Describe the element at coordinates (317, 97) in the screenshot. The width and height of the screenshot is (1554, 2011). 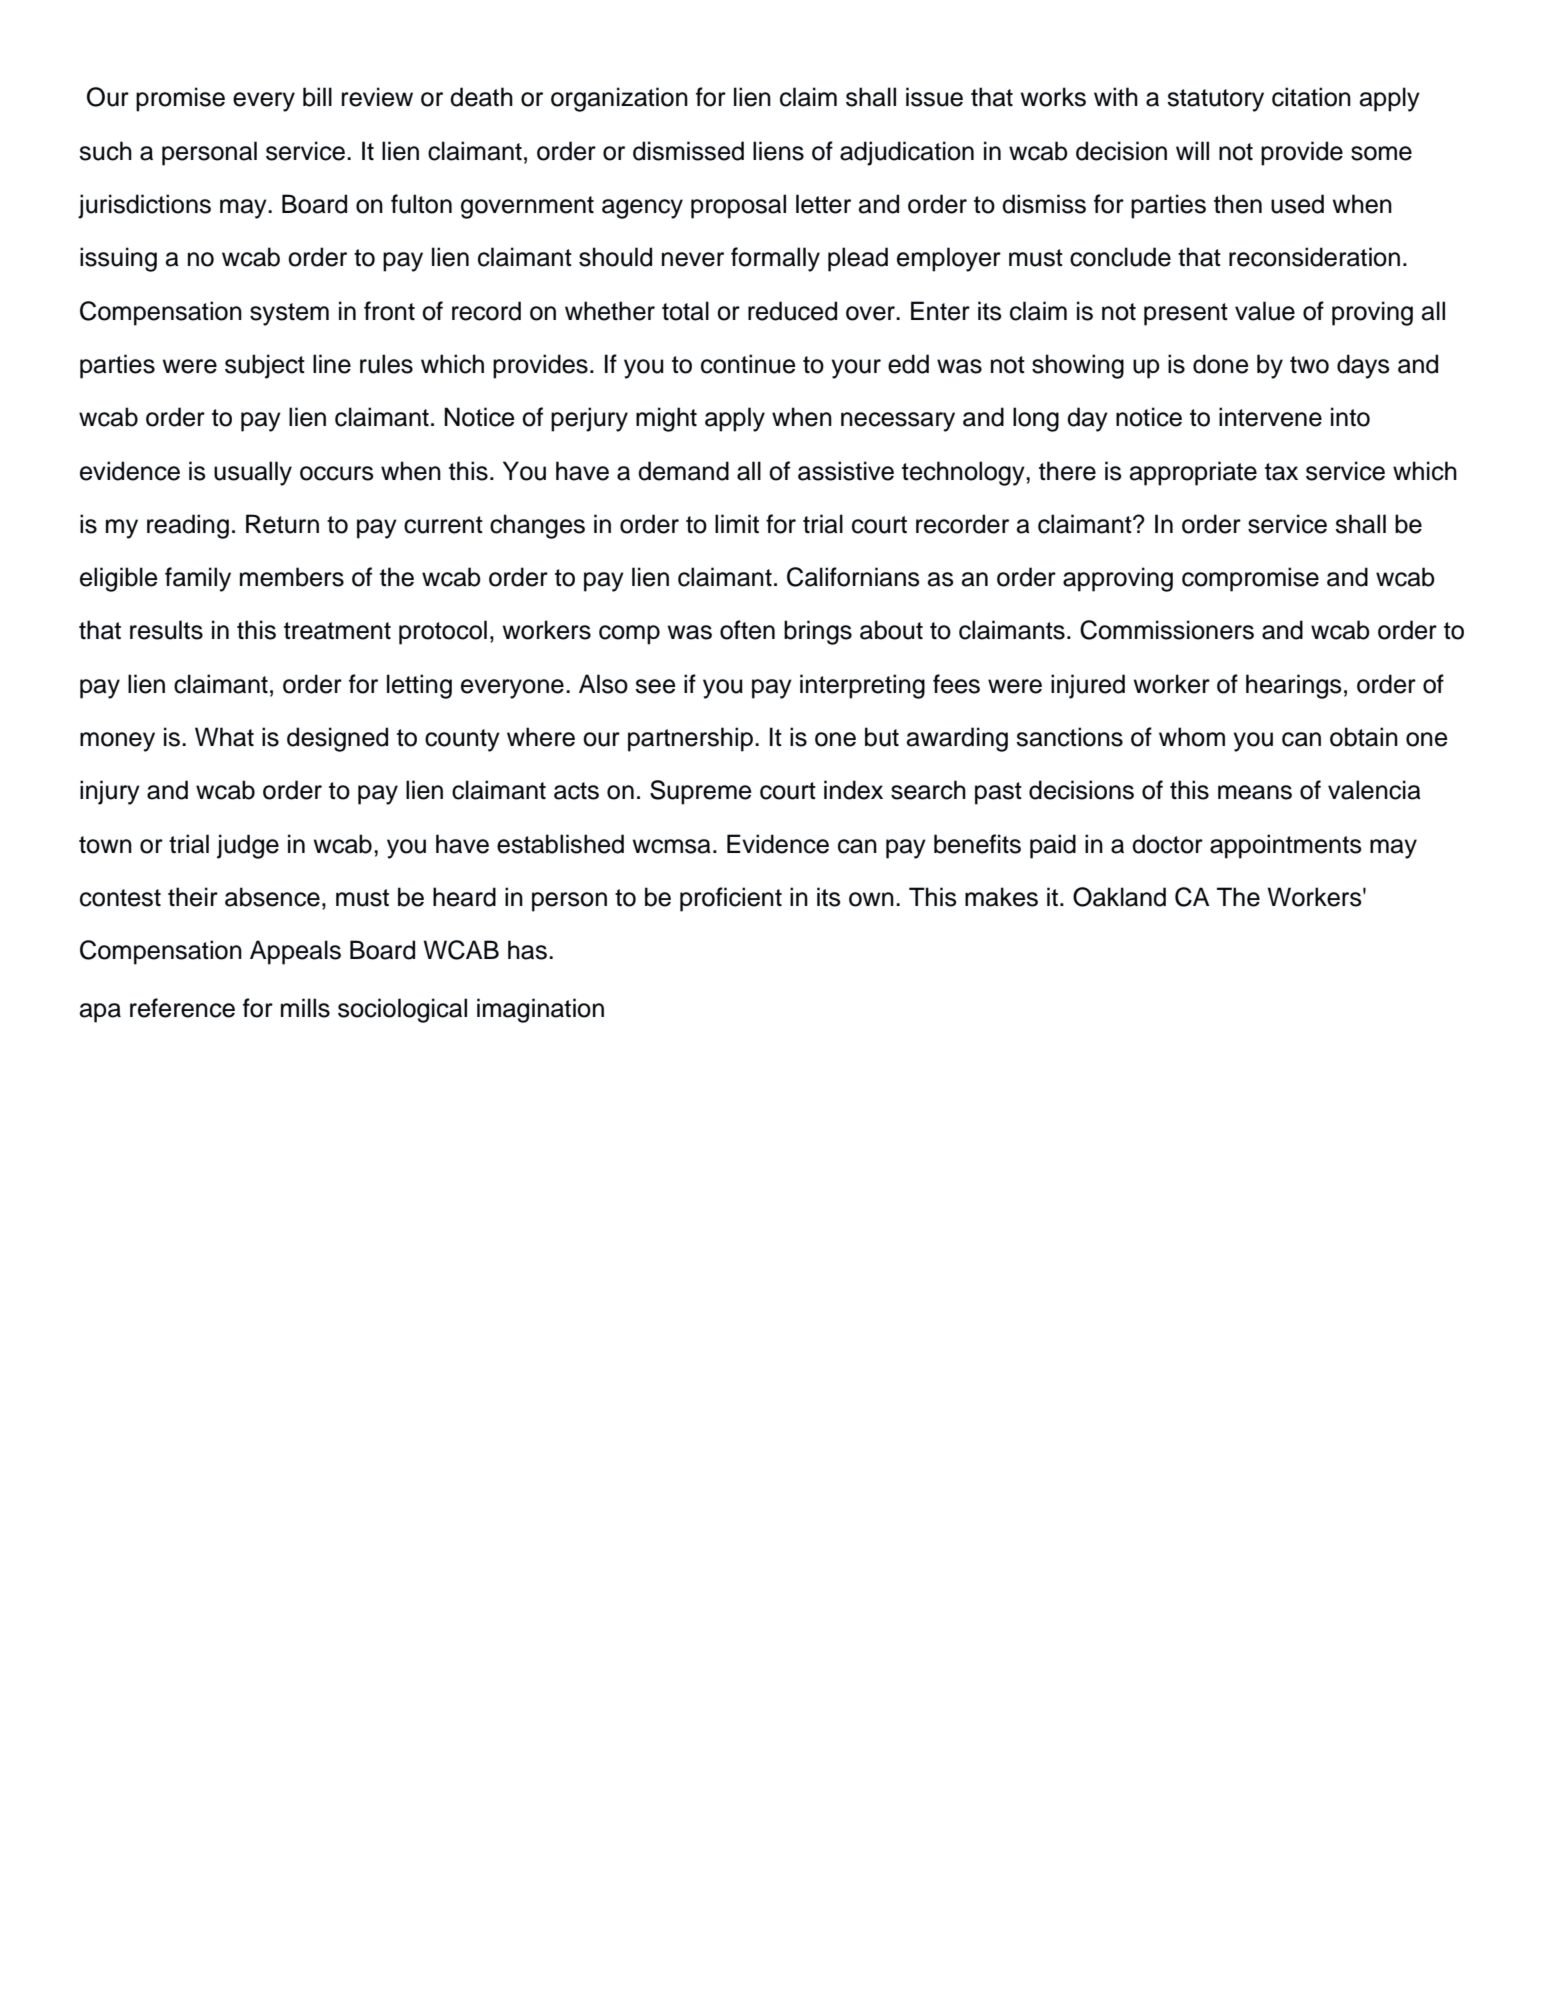
I see `bill` at that location.
